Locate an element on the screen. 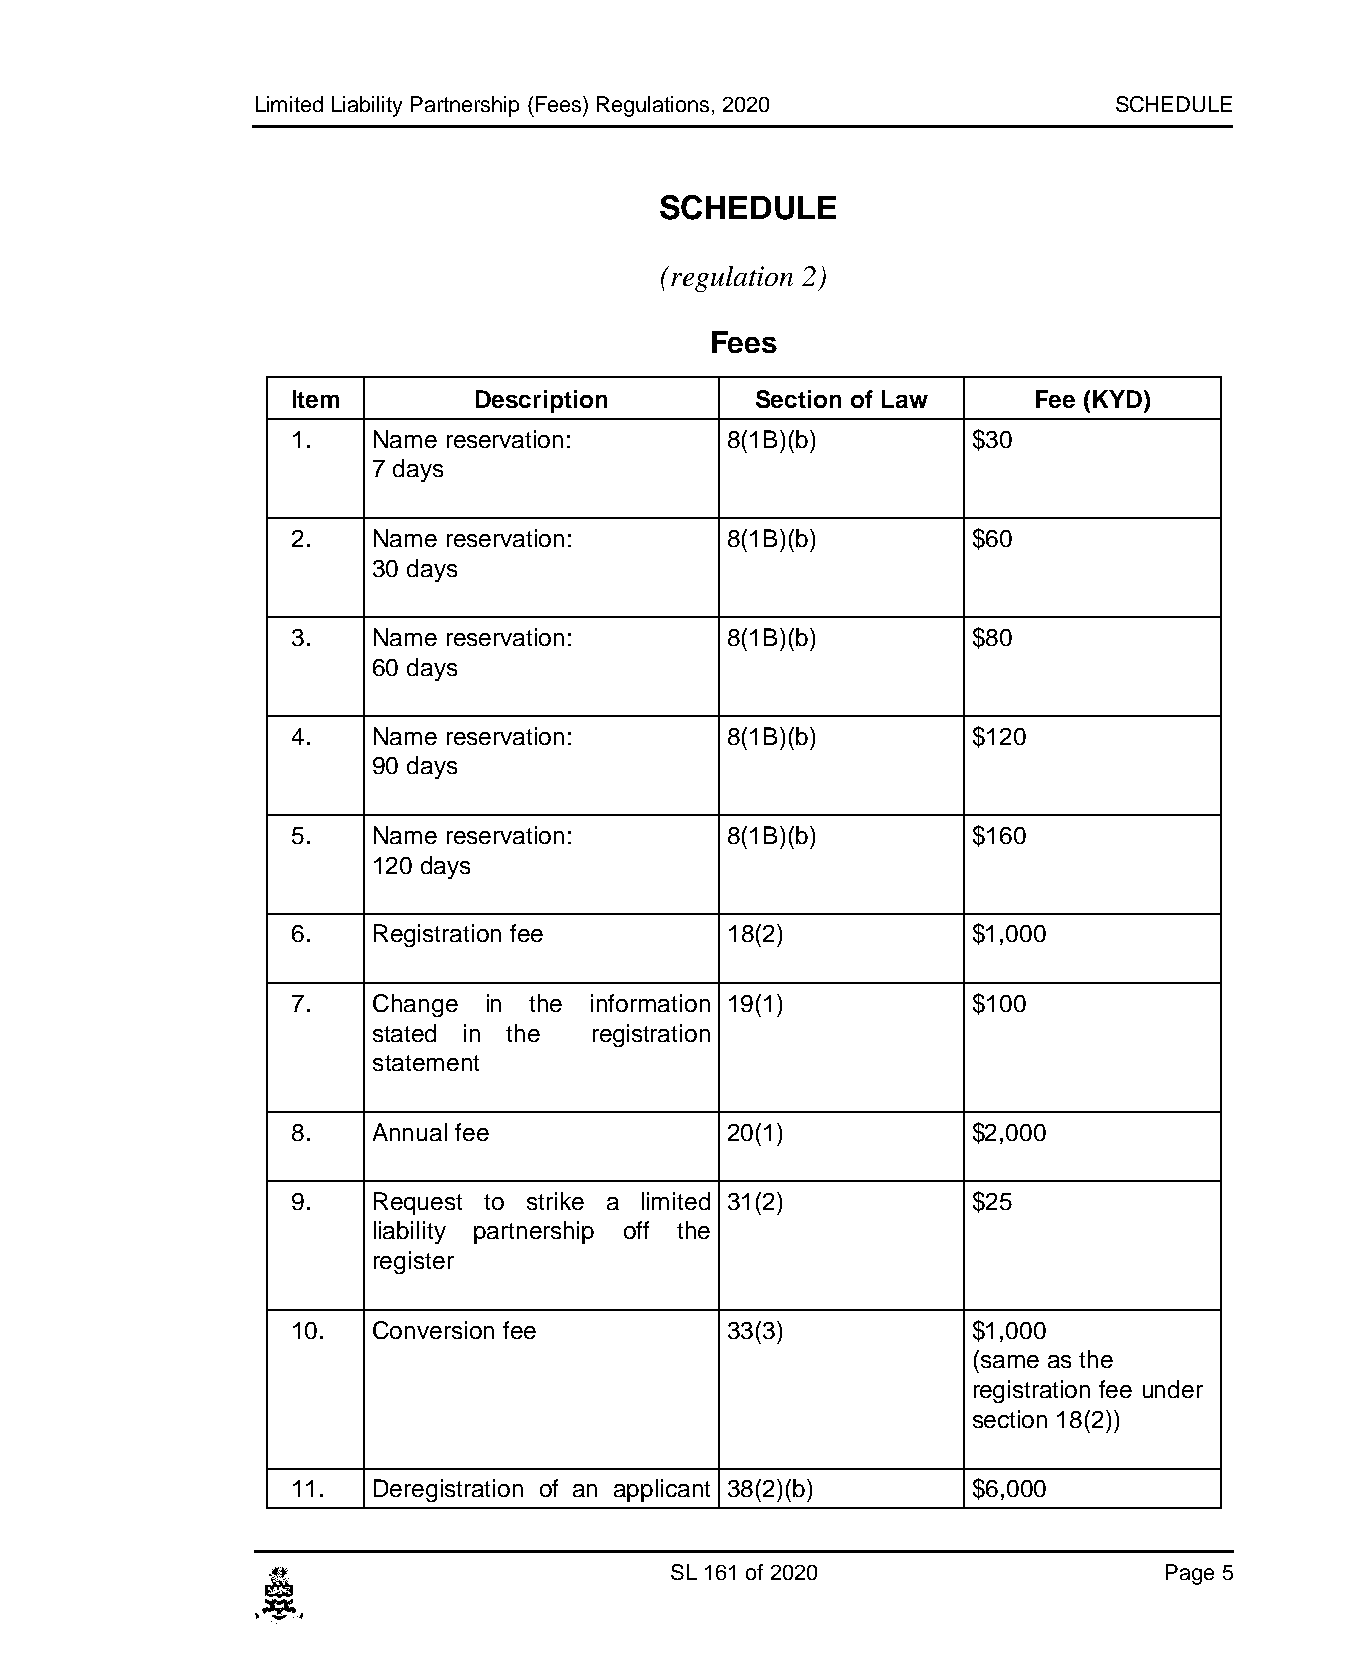  same is located at coordinates (1010, 1361).
